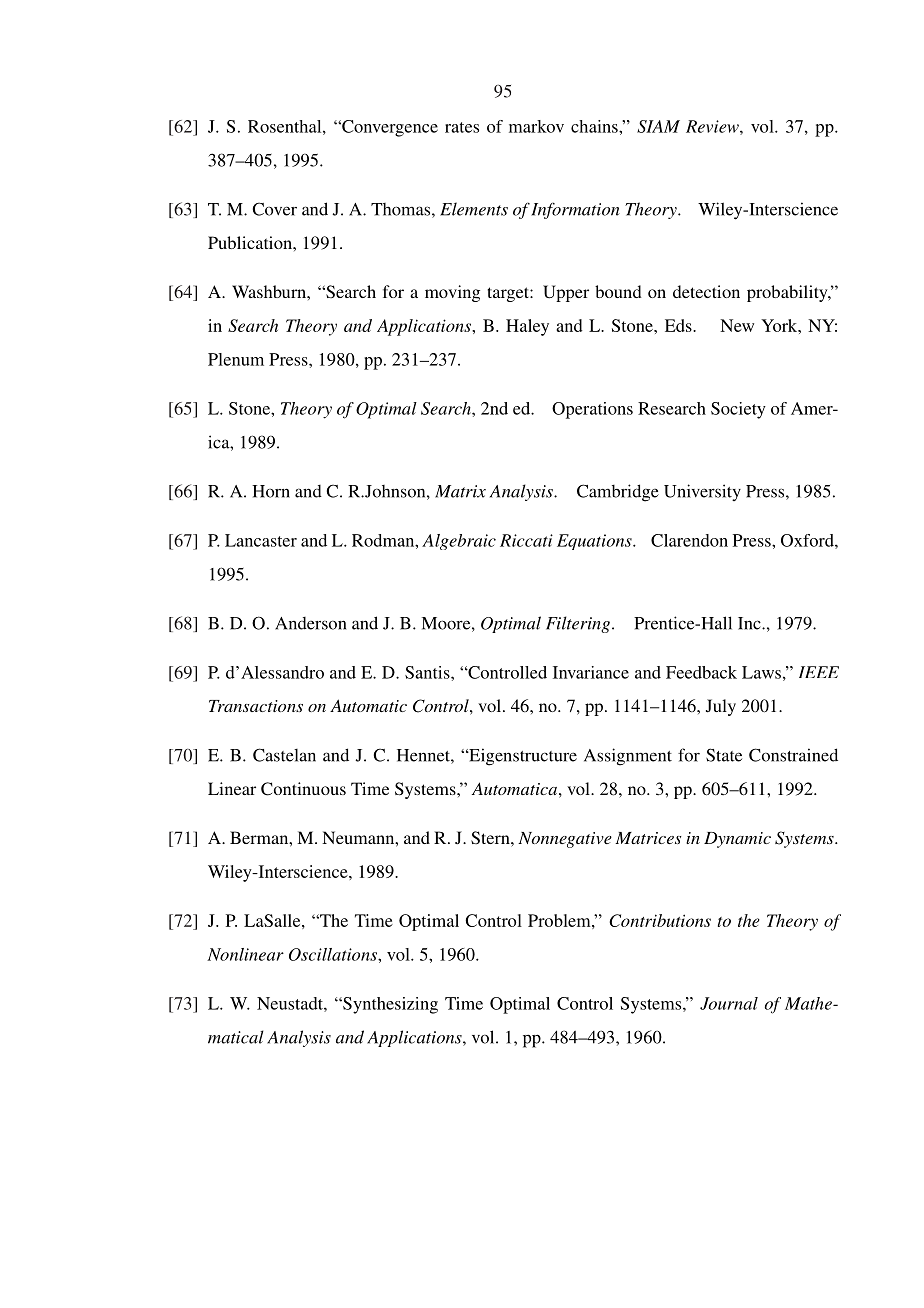 The image size is (924, 1308). Describe the element at coordinates (565, 840) in the screenshot. I see `Nonnegative` at that location.
